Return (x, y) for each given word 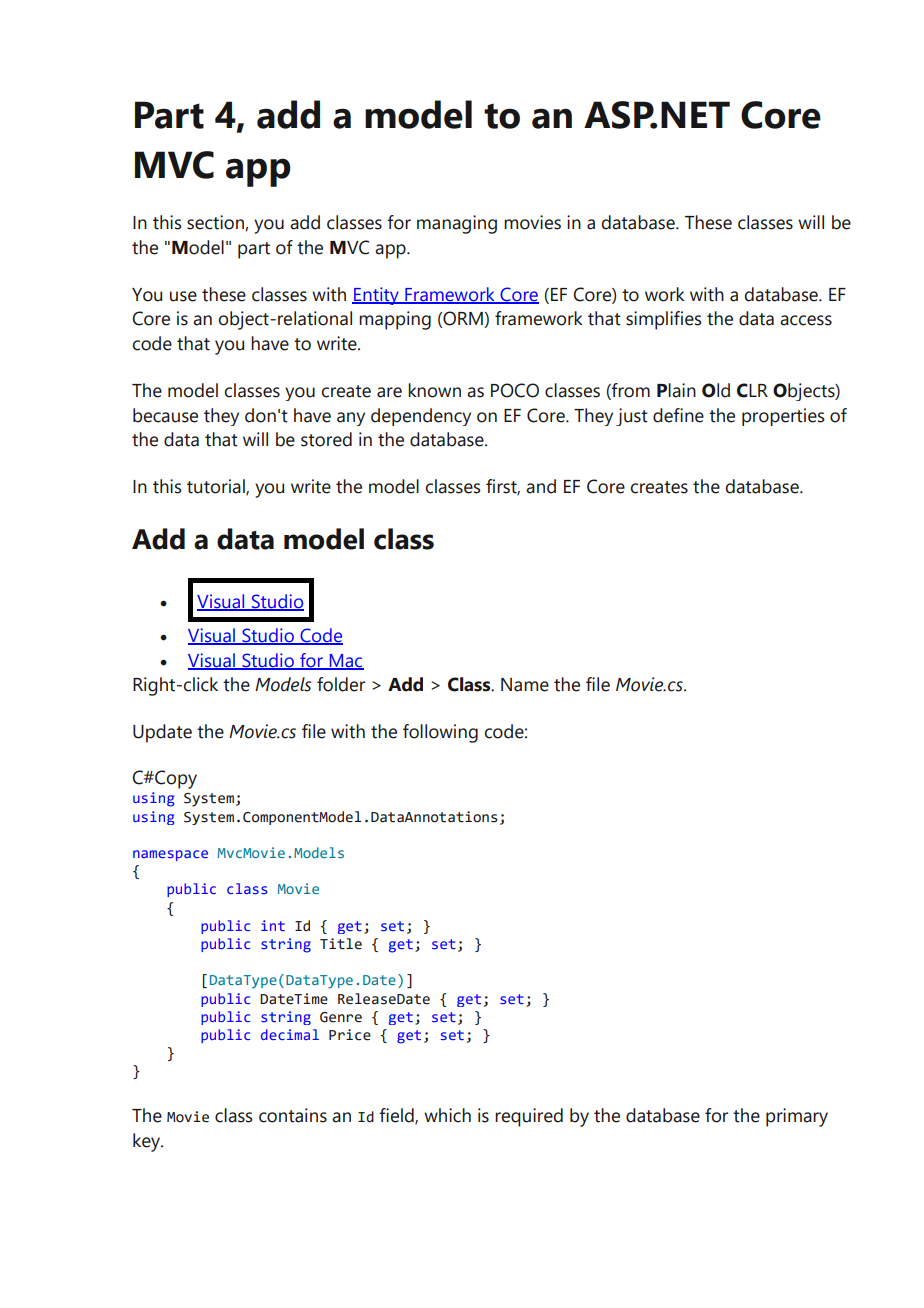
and (541, 486)
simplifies (664, 320)
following (440, 733)
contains (293, 1115)
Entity (376, 296)
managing (457, 224)
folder (341, 684)
